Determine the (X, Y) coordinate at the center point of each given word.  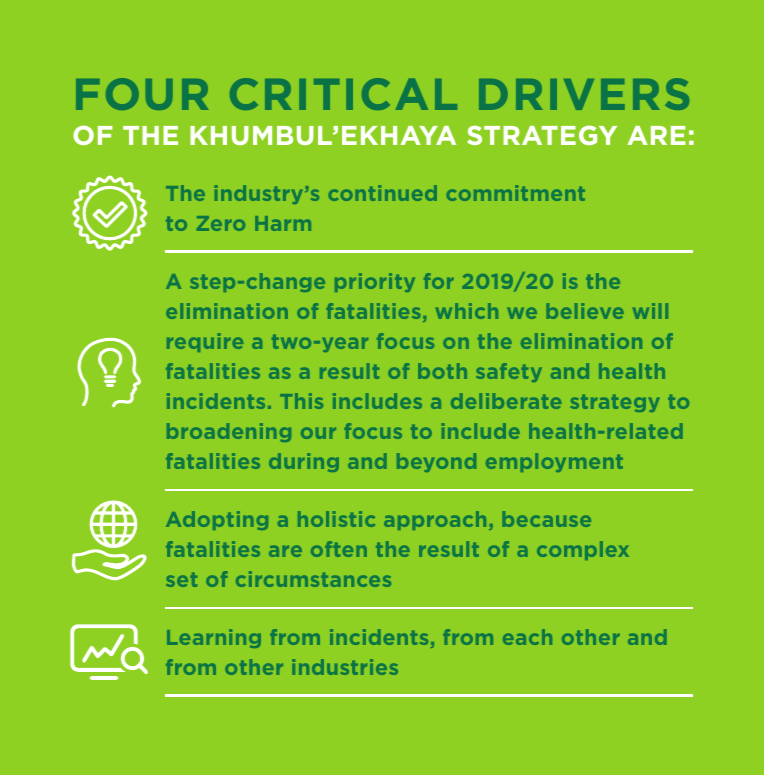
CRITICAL (343, 94)
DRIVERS (584, 94)
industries (345, 667)
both (442, 371)
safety (509, 372)
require (205, 342)
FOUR (142, 94)
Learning (214, 638)
